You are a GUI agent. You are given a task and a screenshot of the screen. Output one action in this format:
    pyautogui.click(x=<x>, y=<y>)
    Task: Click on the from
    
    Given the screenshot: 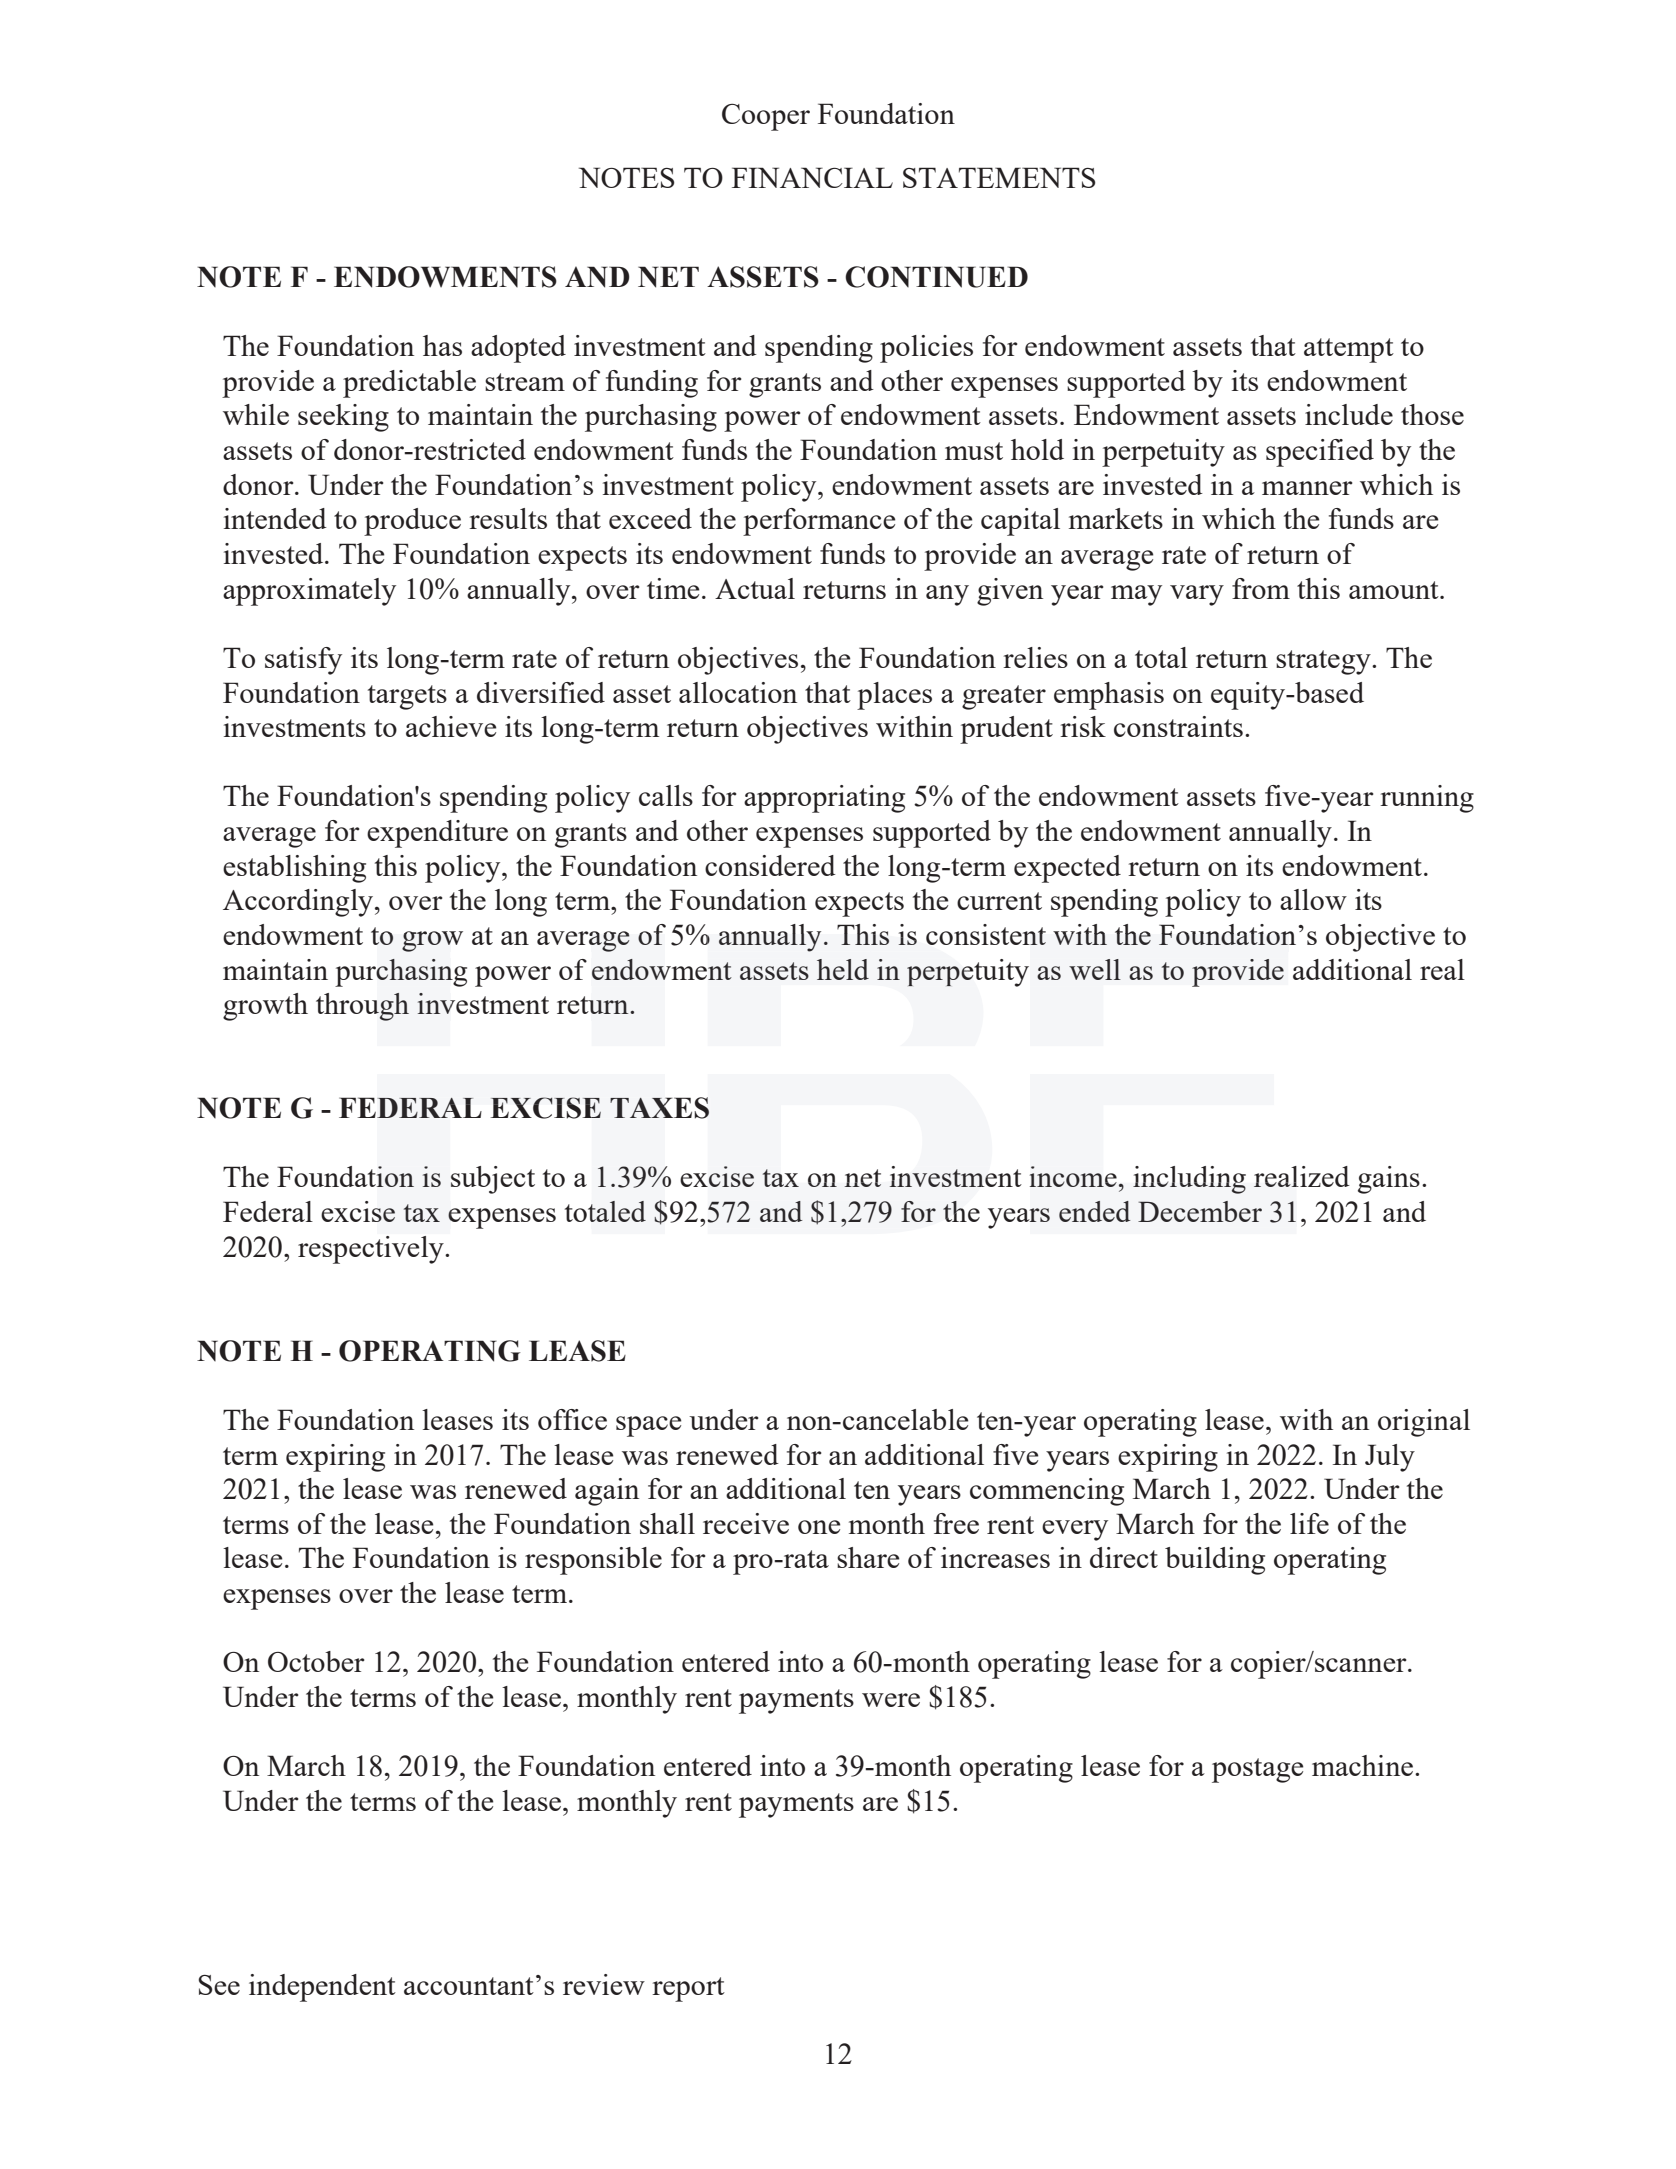 What is the action you would take?
    pyautogui.click(x=1261, y=588)
